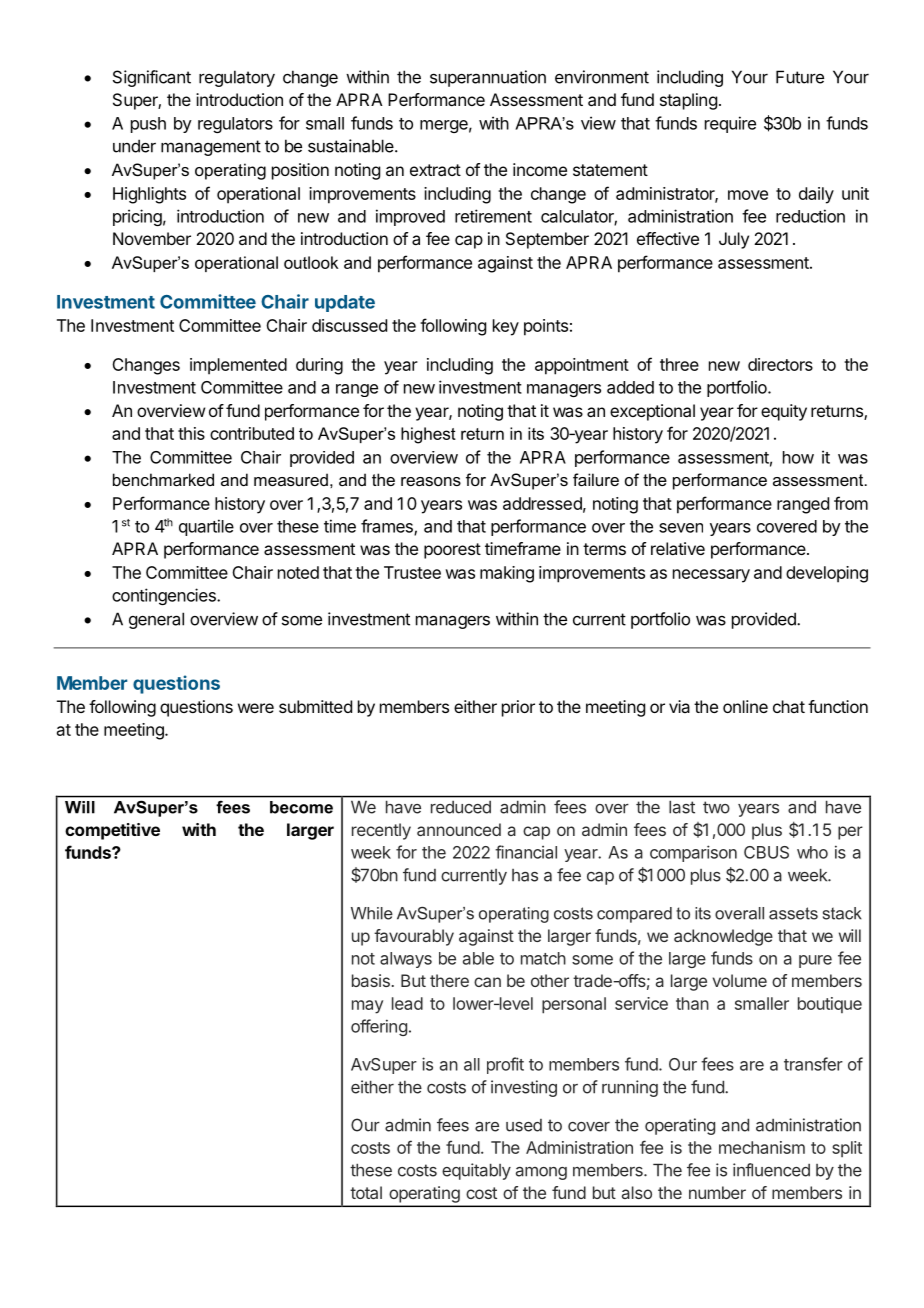 This screenshot has height=1308, width=924. Describe the element at coordinates (112, 831) in the screenshot. I see `competitive` at that location.
